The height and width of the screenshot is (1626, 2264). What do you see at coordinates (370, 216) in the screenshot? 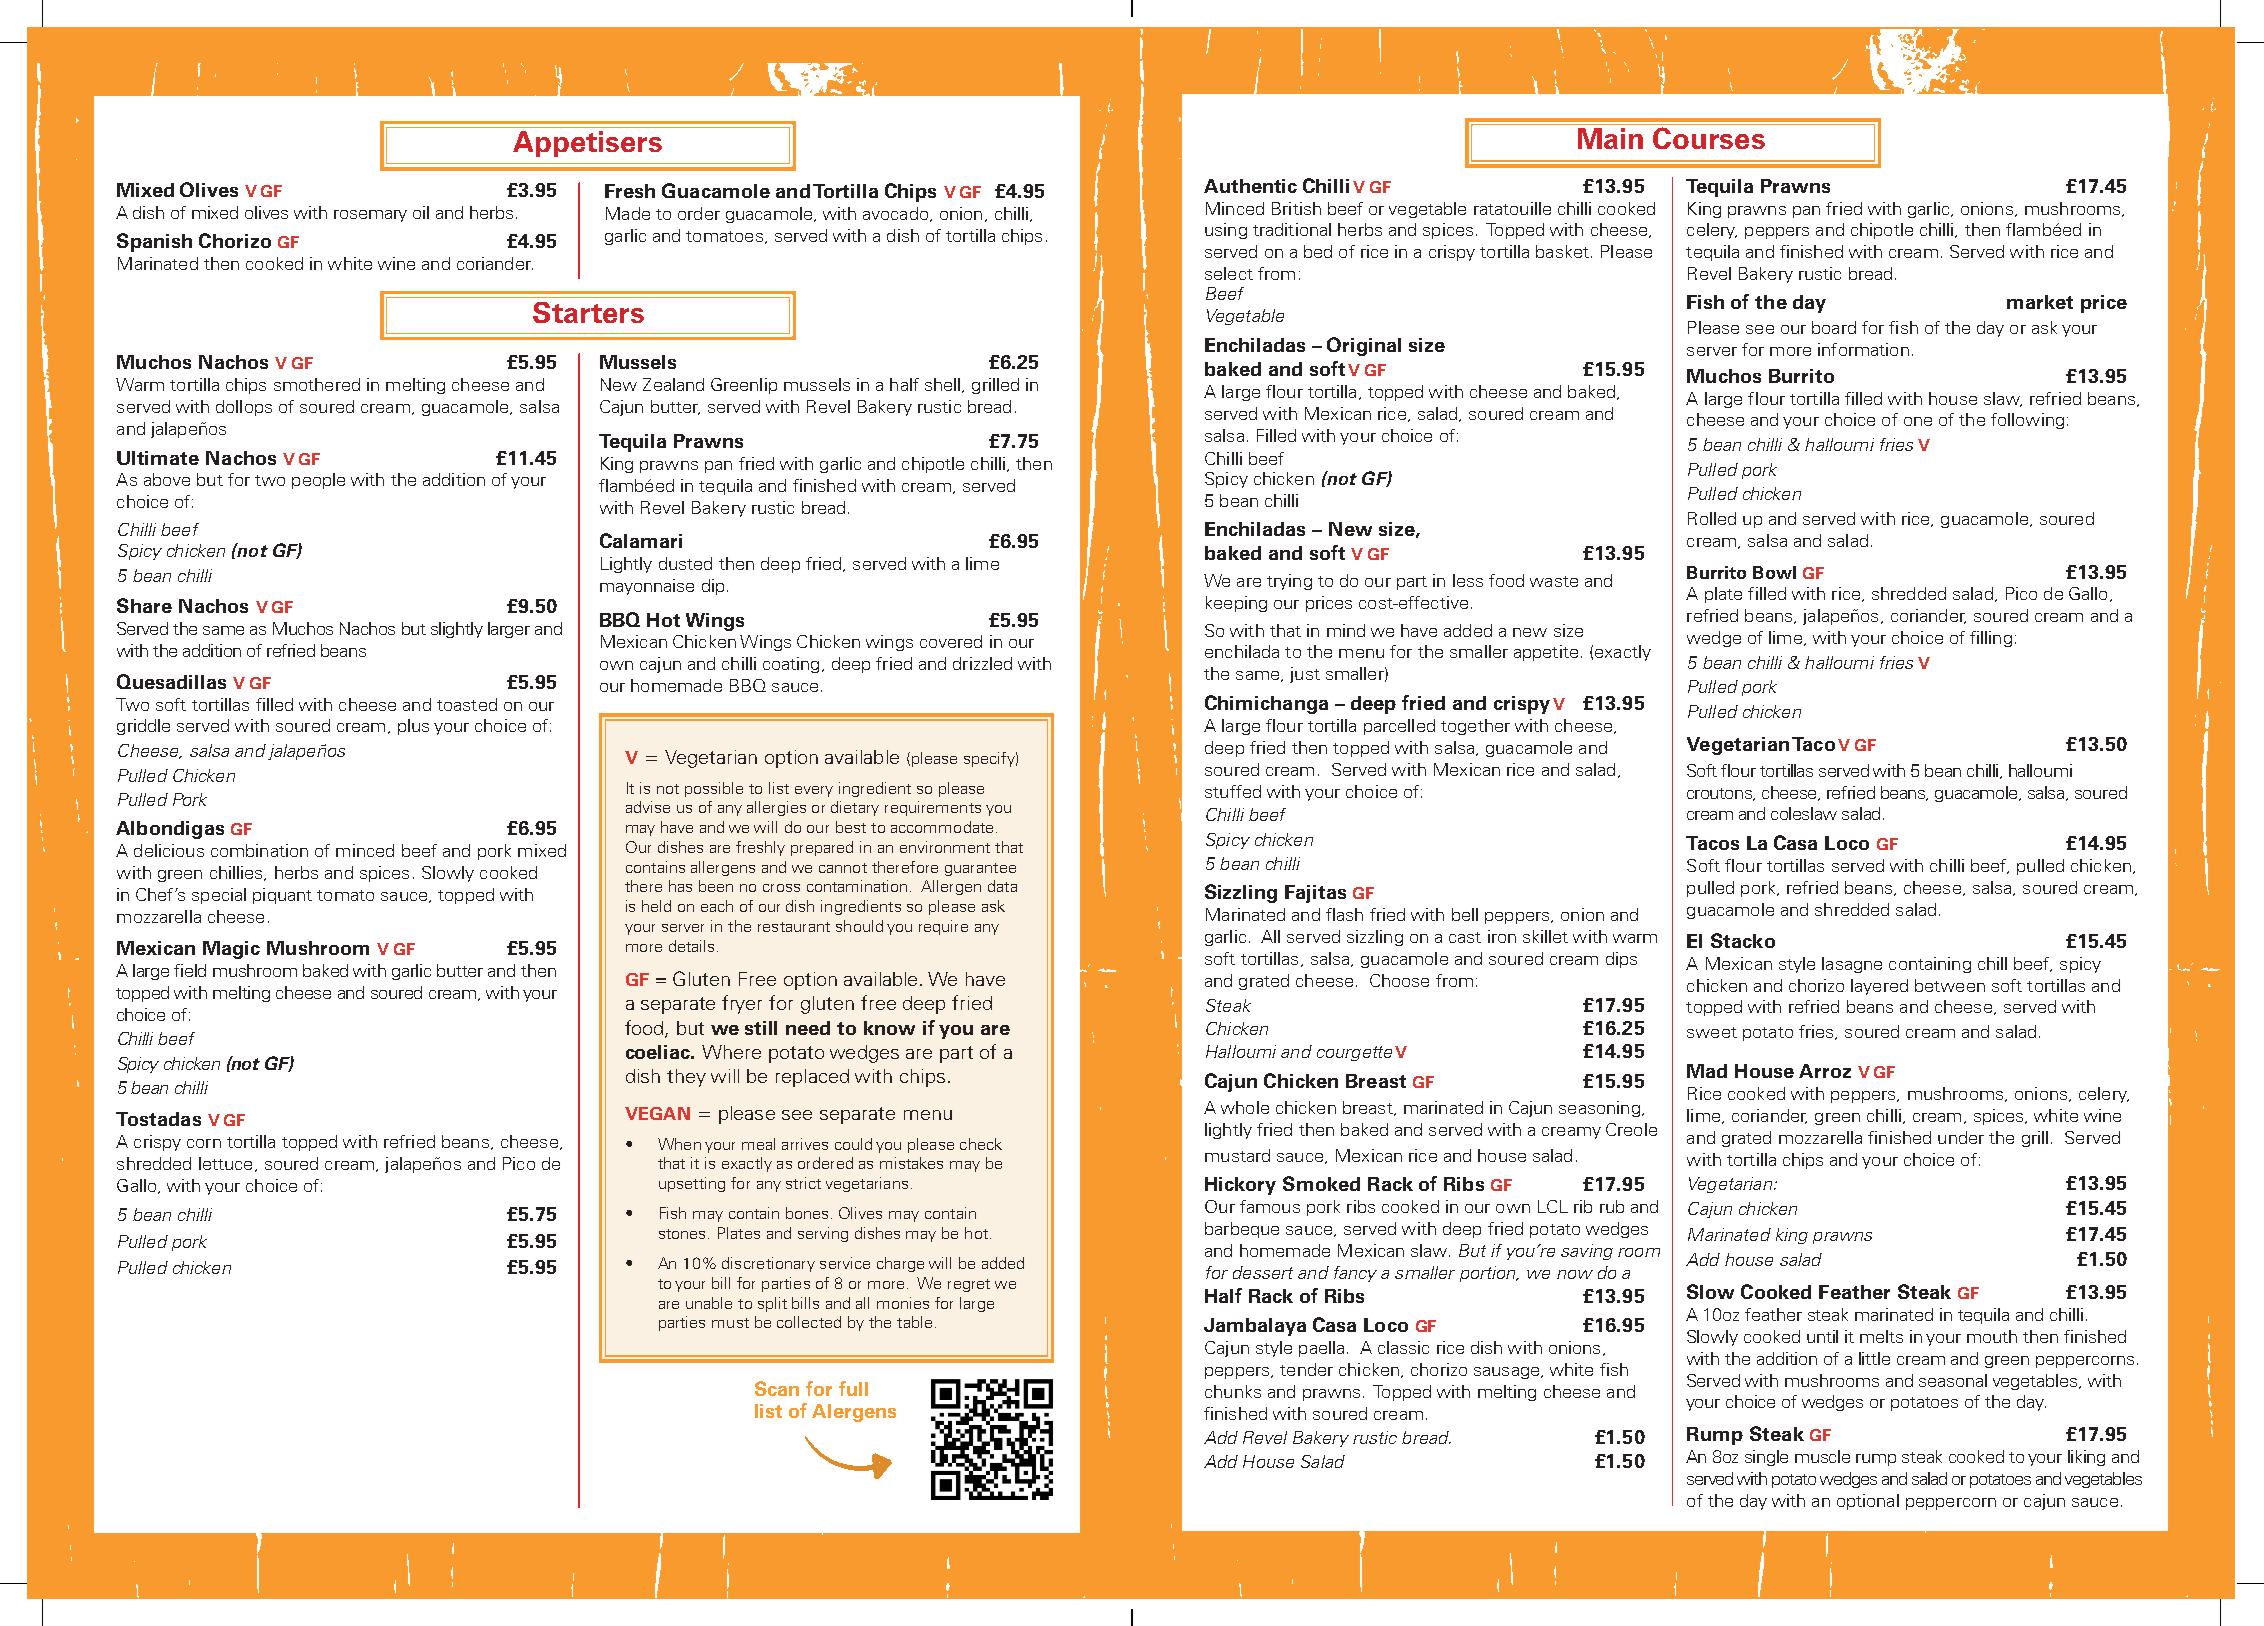
I see `rosemary` at bounding box center [370, 216].
